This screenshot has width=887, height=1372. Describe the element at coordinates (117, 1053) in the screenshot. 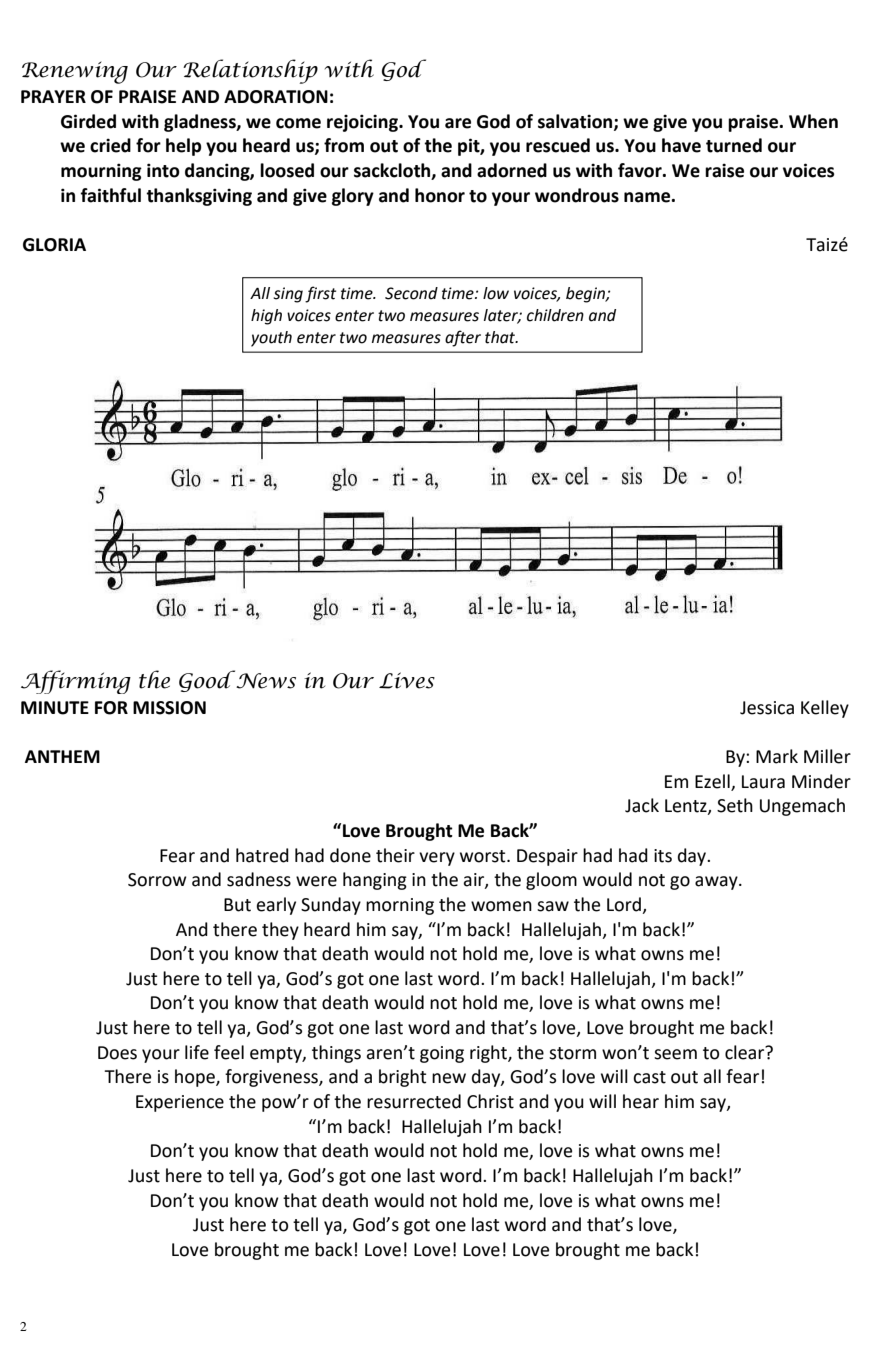

I see `Does` at that location.
